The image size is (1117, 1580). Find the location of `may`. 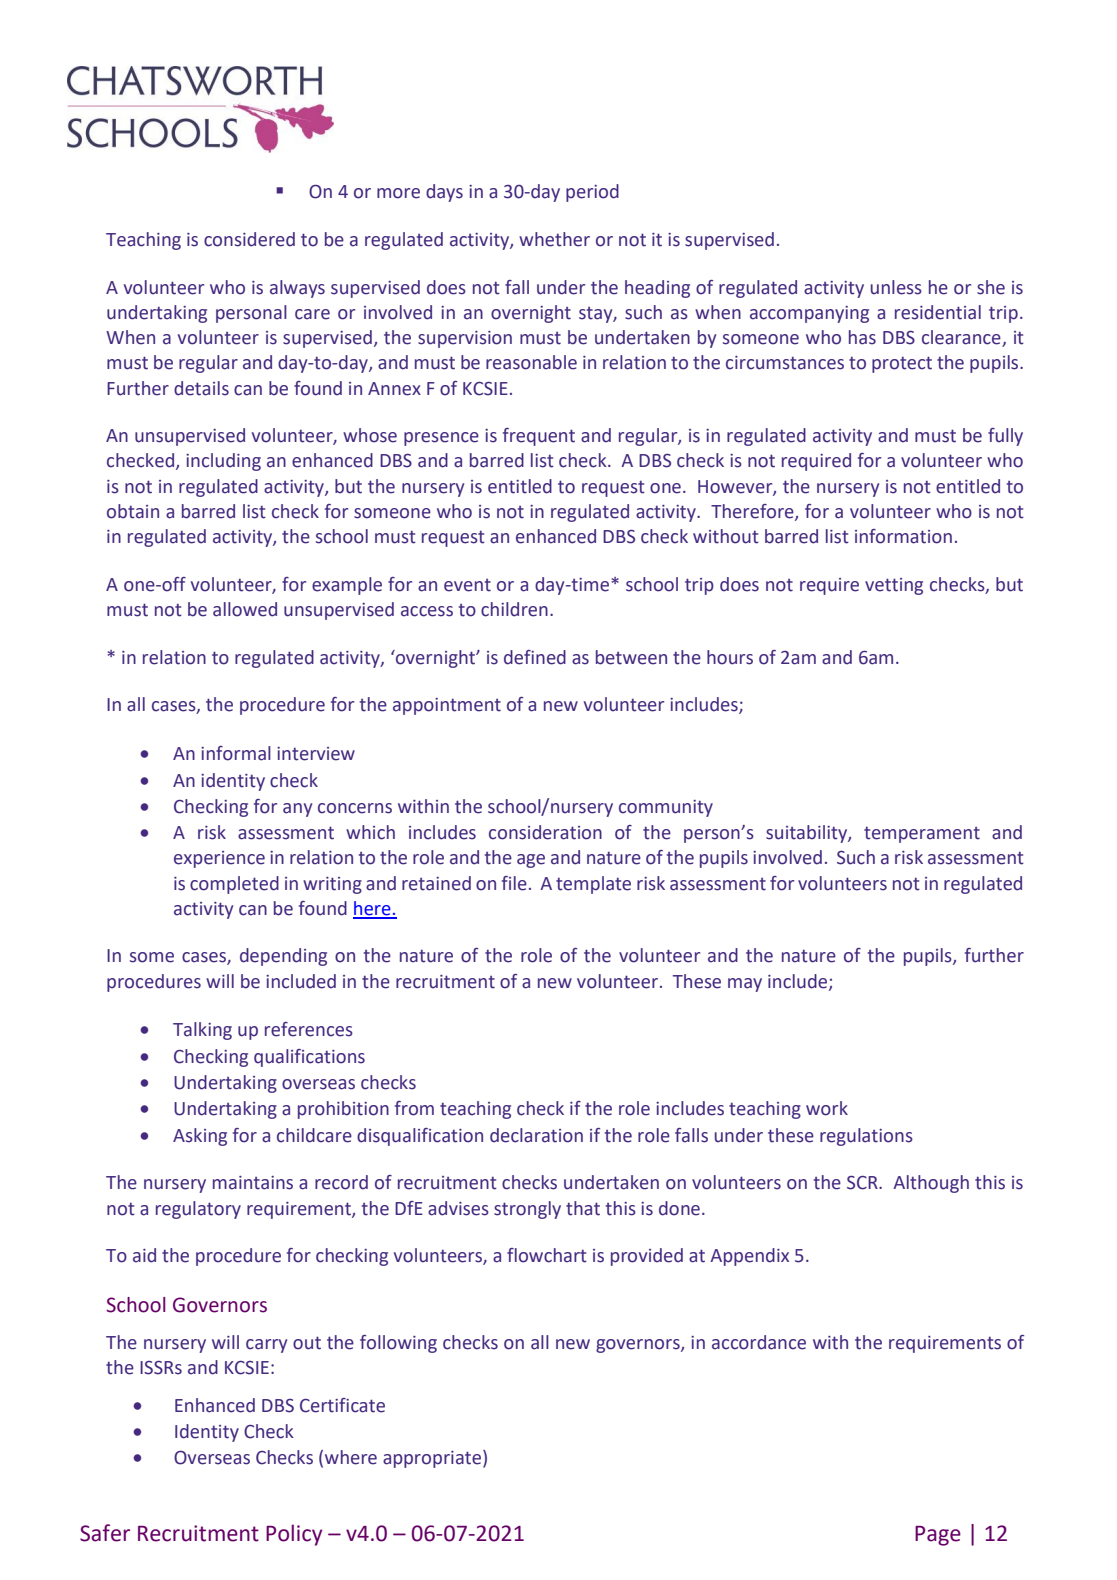

may is located at coordinates (745, 985).
